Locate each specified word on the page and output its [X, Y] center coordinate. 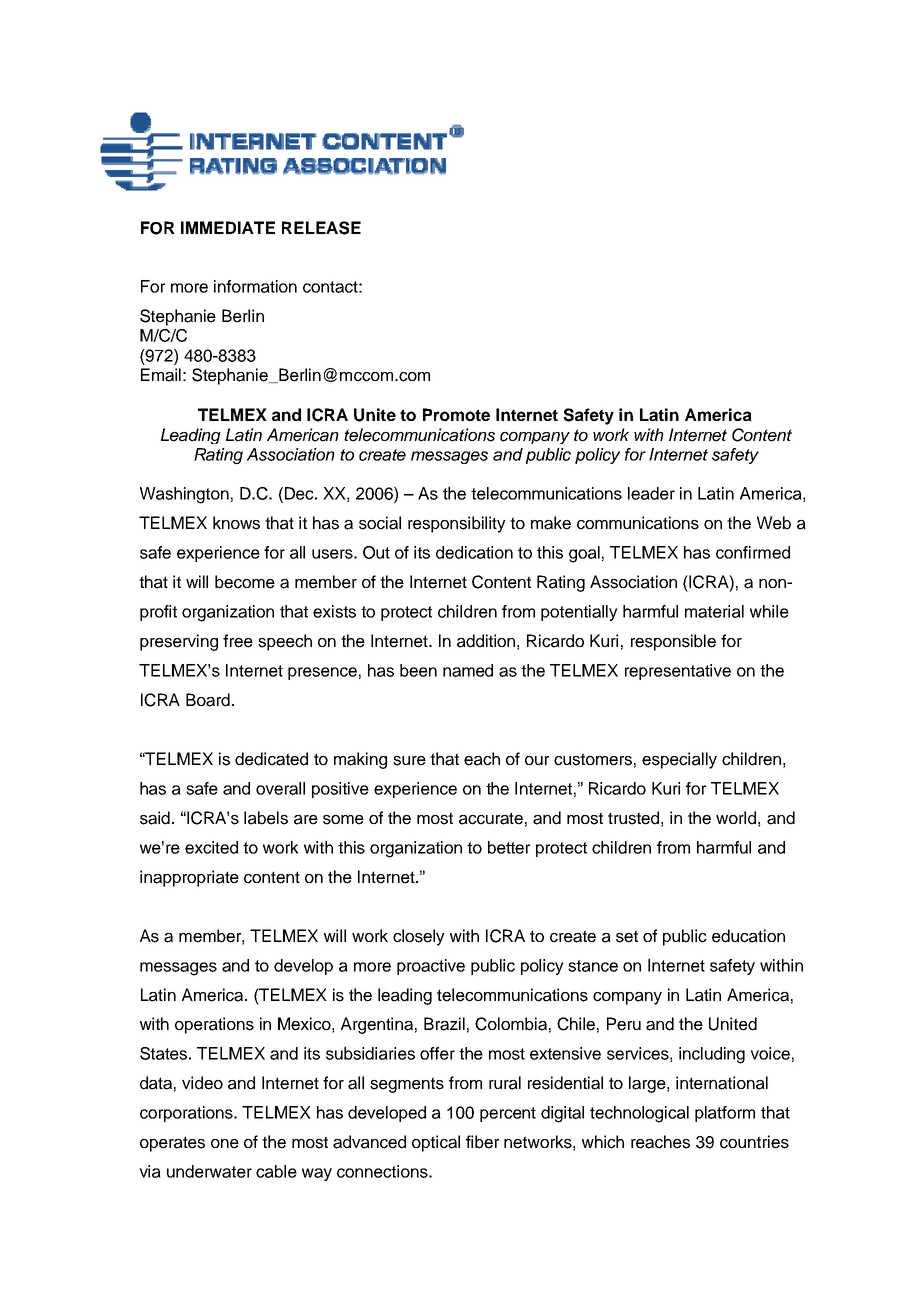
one [225, 1144]
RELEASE [321, 228]
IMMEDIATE [228, 227]
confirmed [753, 552]
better [509, 847]
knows [236, 523]
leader [651, 493]
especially [679, 760]
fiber [482, 1142]
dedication [474, 552]
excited [211, 847]
